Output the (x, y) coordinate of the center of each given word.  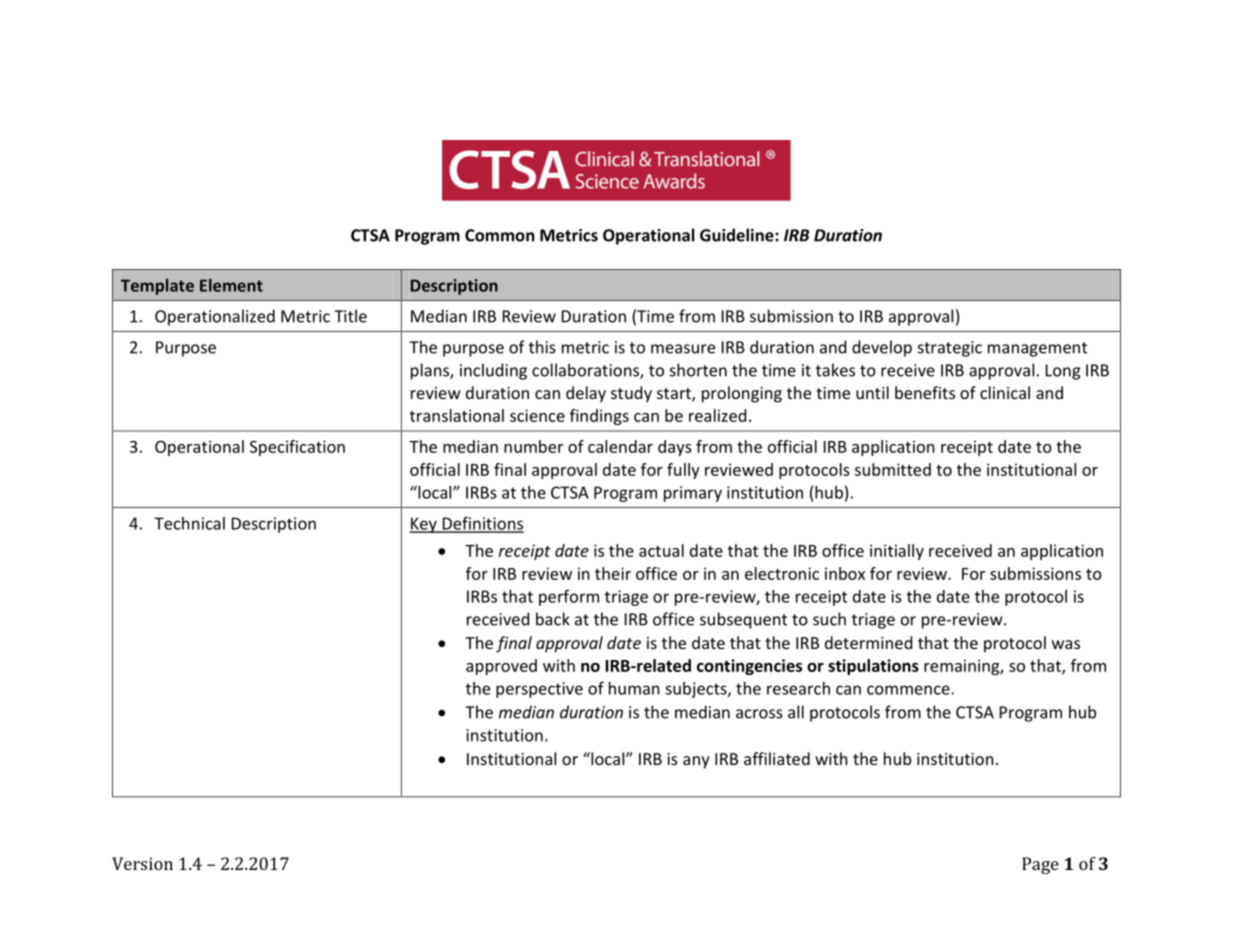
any (696, 762)
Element (231, 285)
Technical (189, 523)
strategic (950, 349)
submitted (893, 469)
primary (693, 494)
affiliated (777, 758)
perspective (539, 690)
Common (499, 235)
